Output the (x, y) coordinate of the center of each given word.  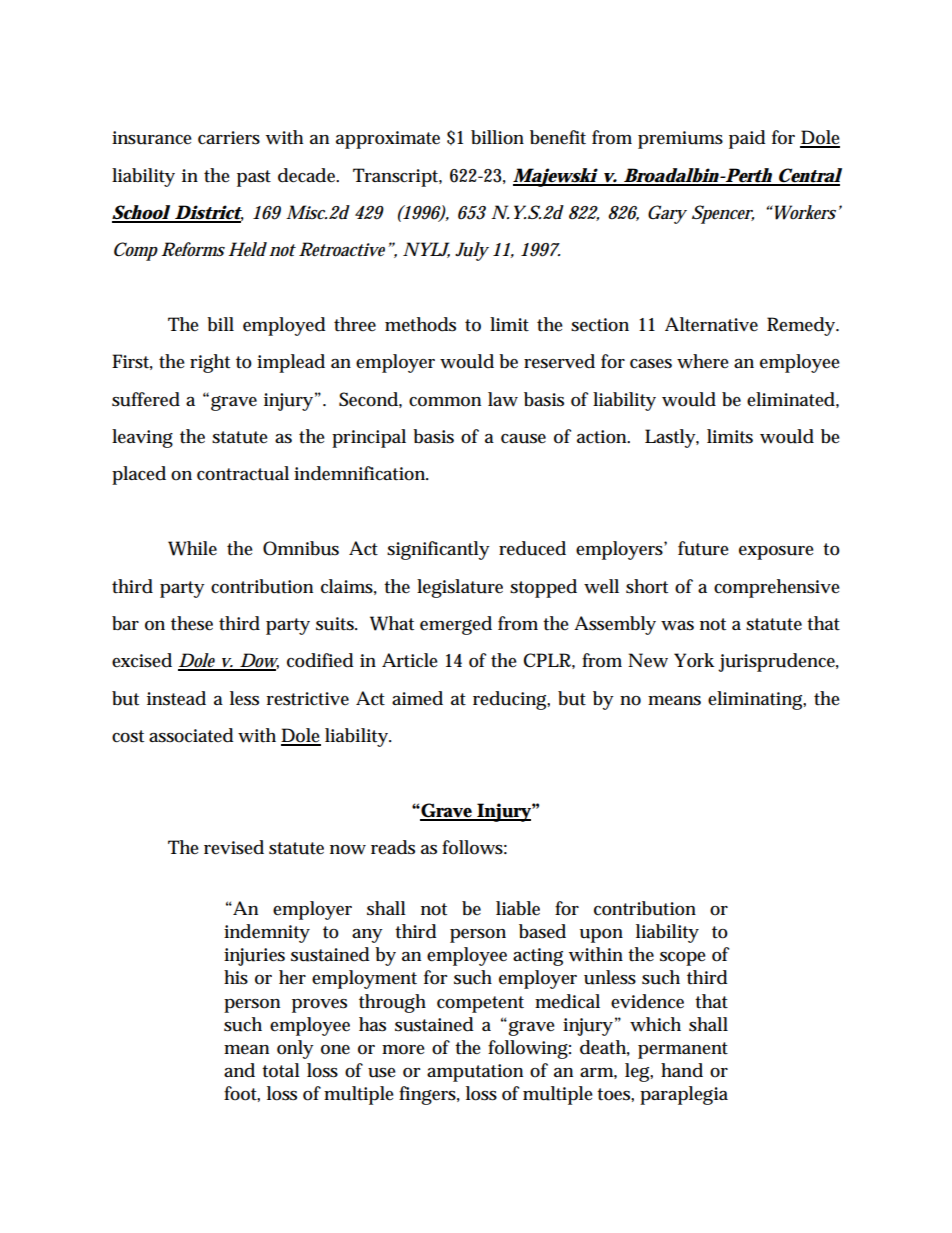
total (281, 1070)
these (192, 623)
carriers (229, 138)
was (677, 626)
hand (682, 1070)
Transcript (397, 177)
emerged (456, 625)
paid (747, 139)
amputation (475, 1073)
